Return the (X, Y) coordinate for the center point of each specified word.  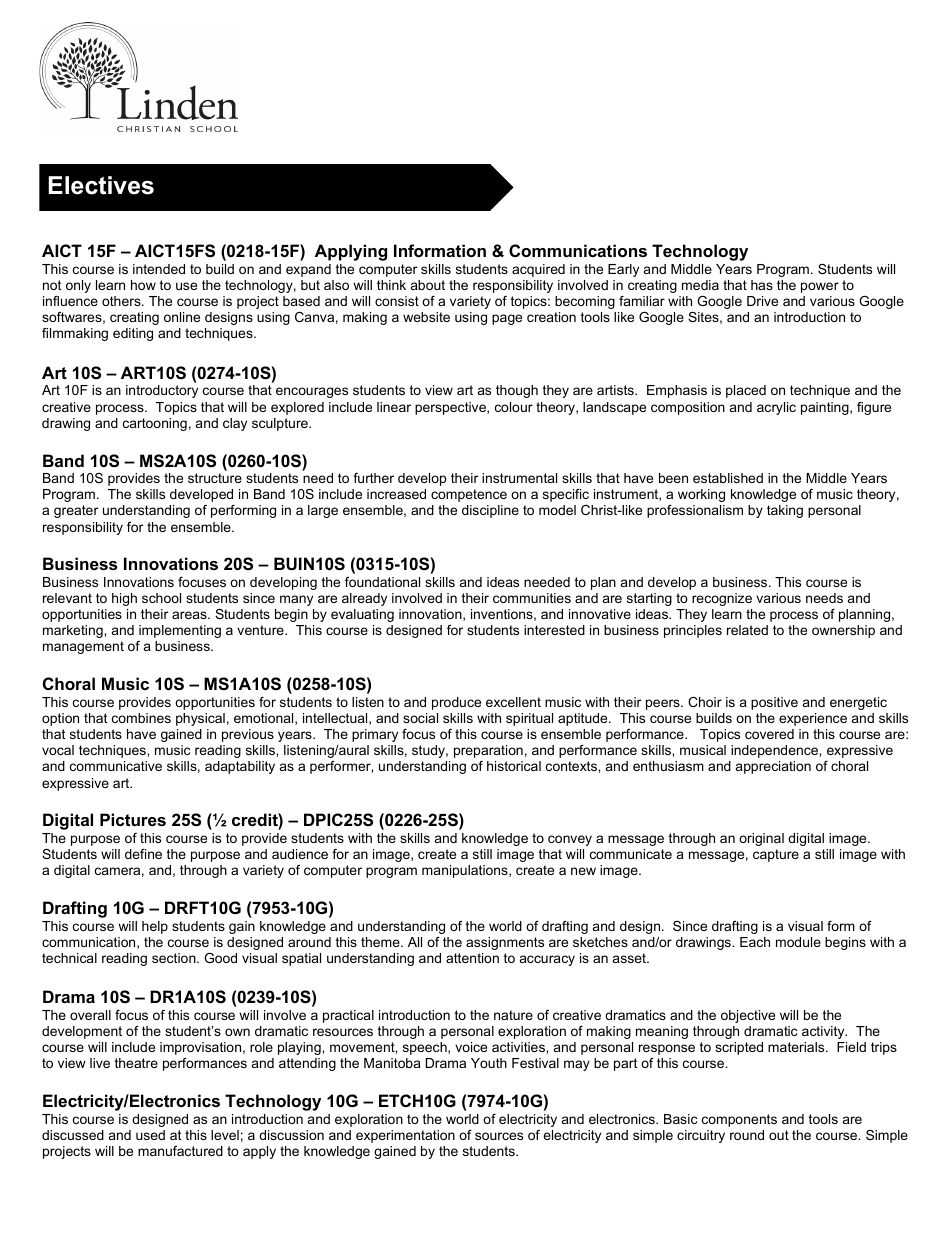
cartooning (155, 424)
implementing (180, 631)
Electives (101, 185)
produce (456, 703)
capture (776, 855)
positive (774, 703)
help (155, 927)
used (150, 1135)
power (820, 287)
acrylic (776, 408)
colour (514, 407)
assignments (505, 943)
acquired (538, 270)
